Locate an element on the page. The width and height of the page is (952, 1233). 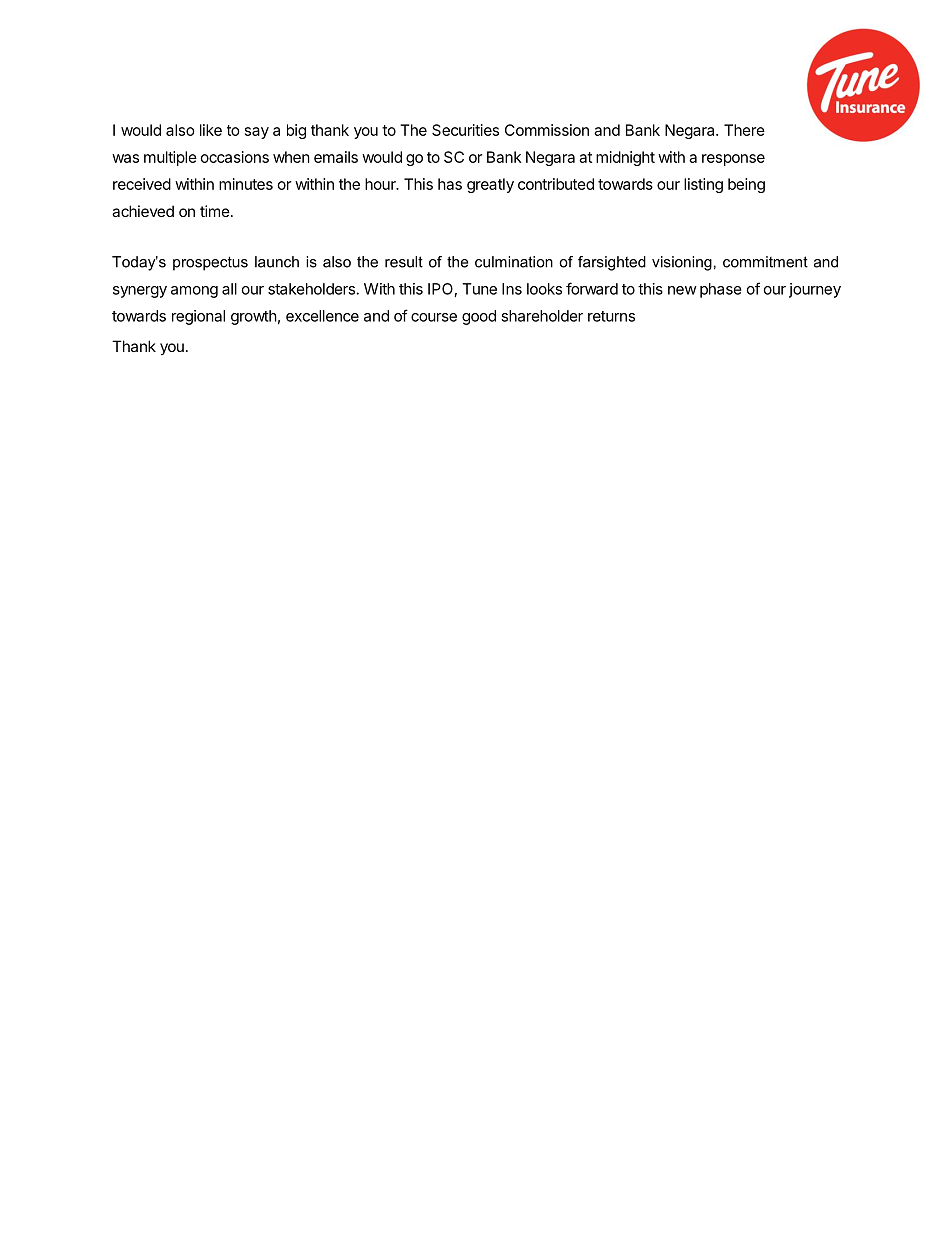
Securities is located at coordinates (465, 130).
